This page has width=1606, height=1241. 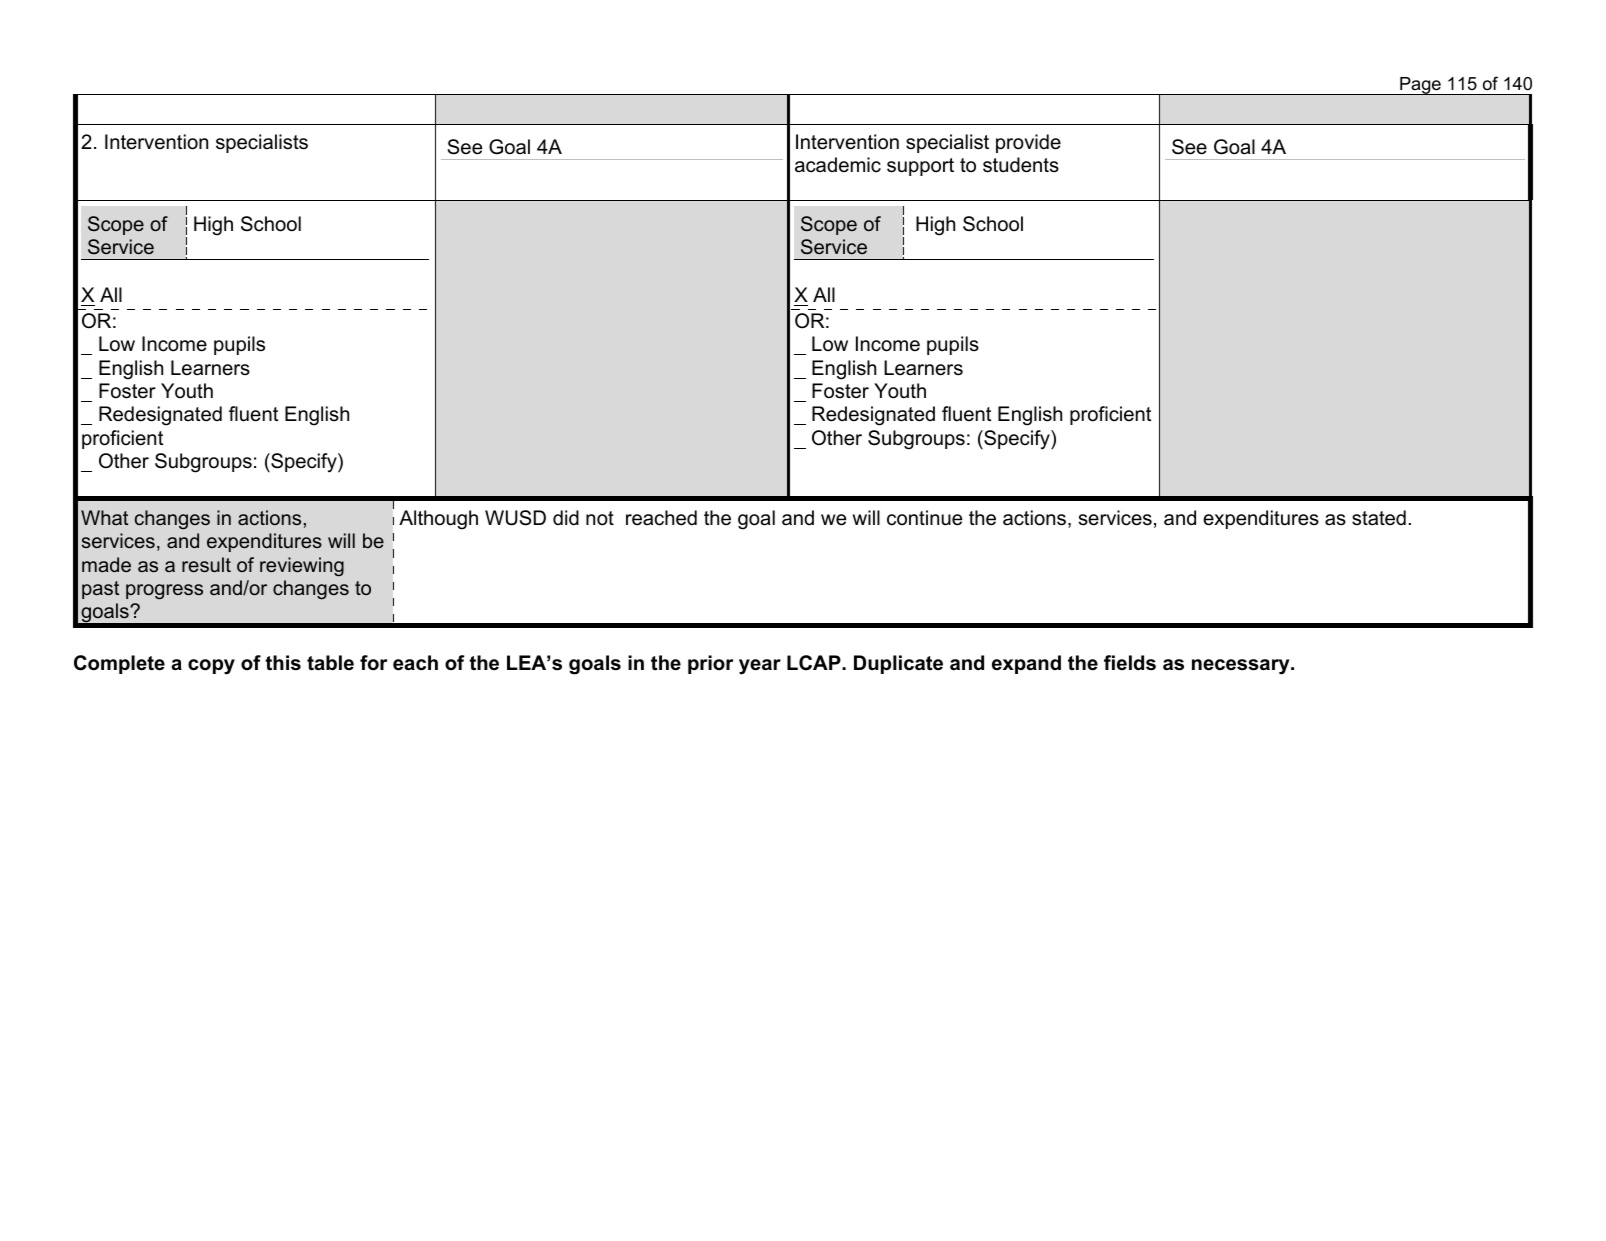 I want to click on academic, so click(x=838, y=165).
